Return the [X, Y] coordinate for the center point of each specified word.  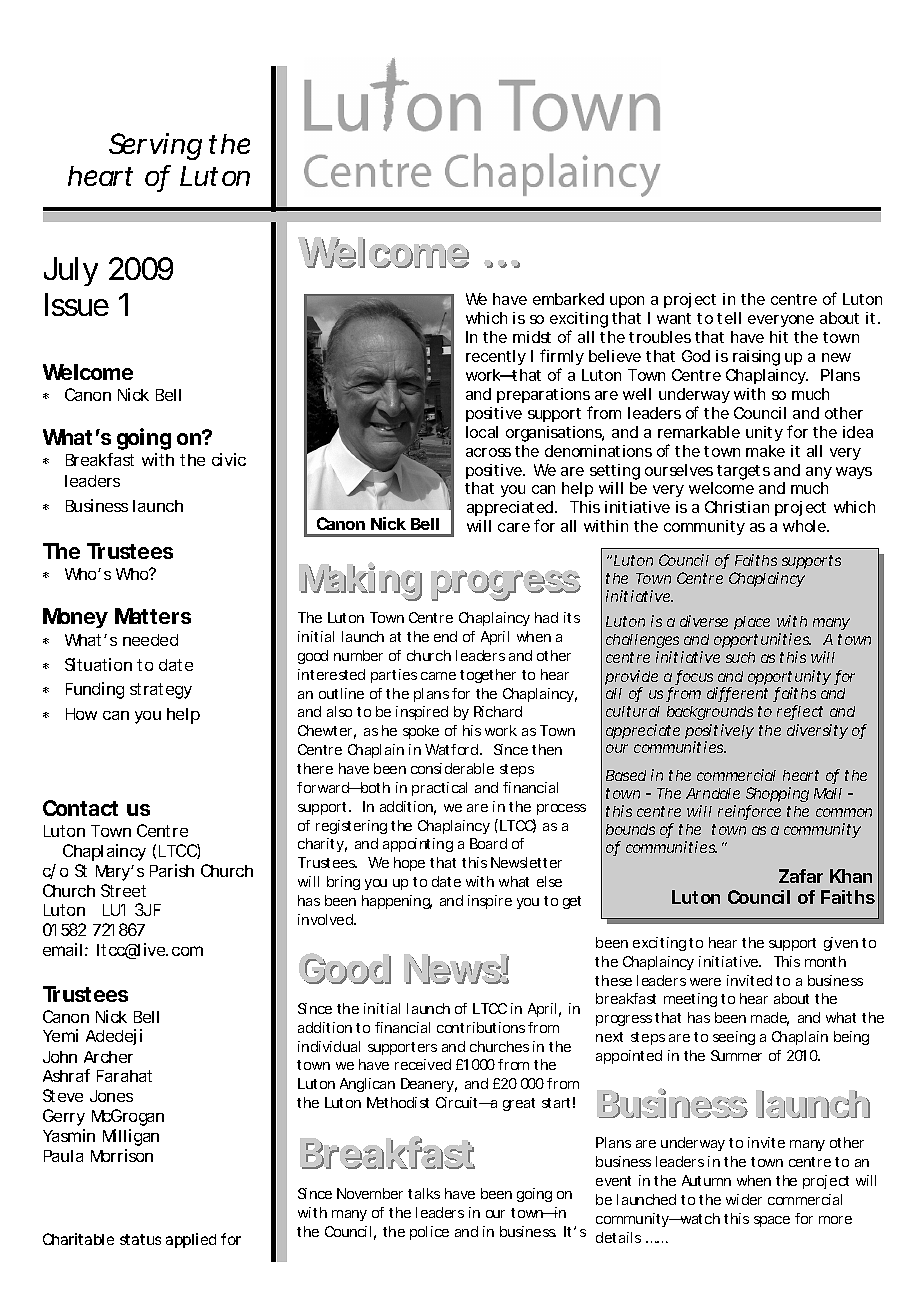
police [429, 1233]
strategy [161, 691]
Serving [155, 146]
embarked [568, 299]
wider [744, 1199]
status [140, 1239]
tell [729, 318]
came [438, 676]
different [737, 694]
